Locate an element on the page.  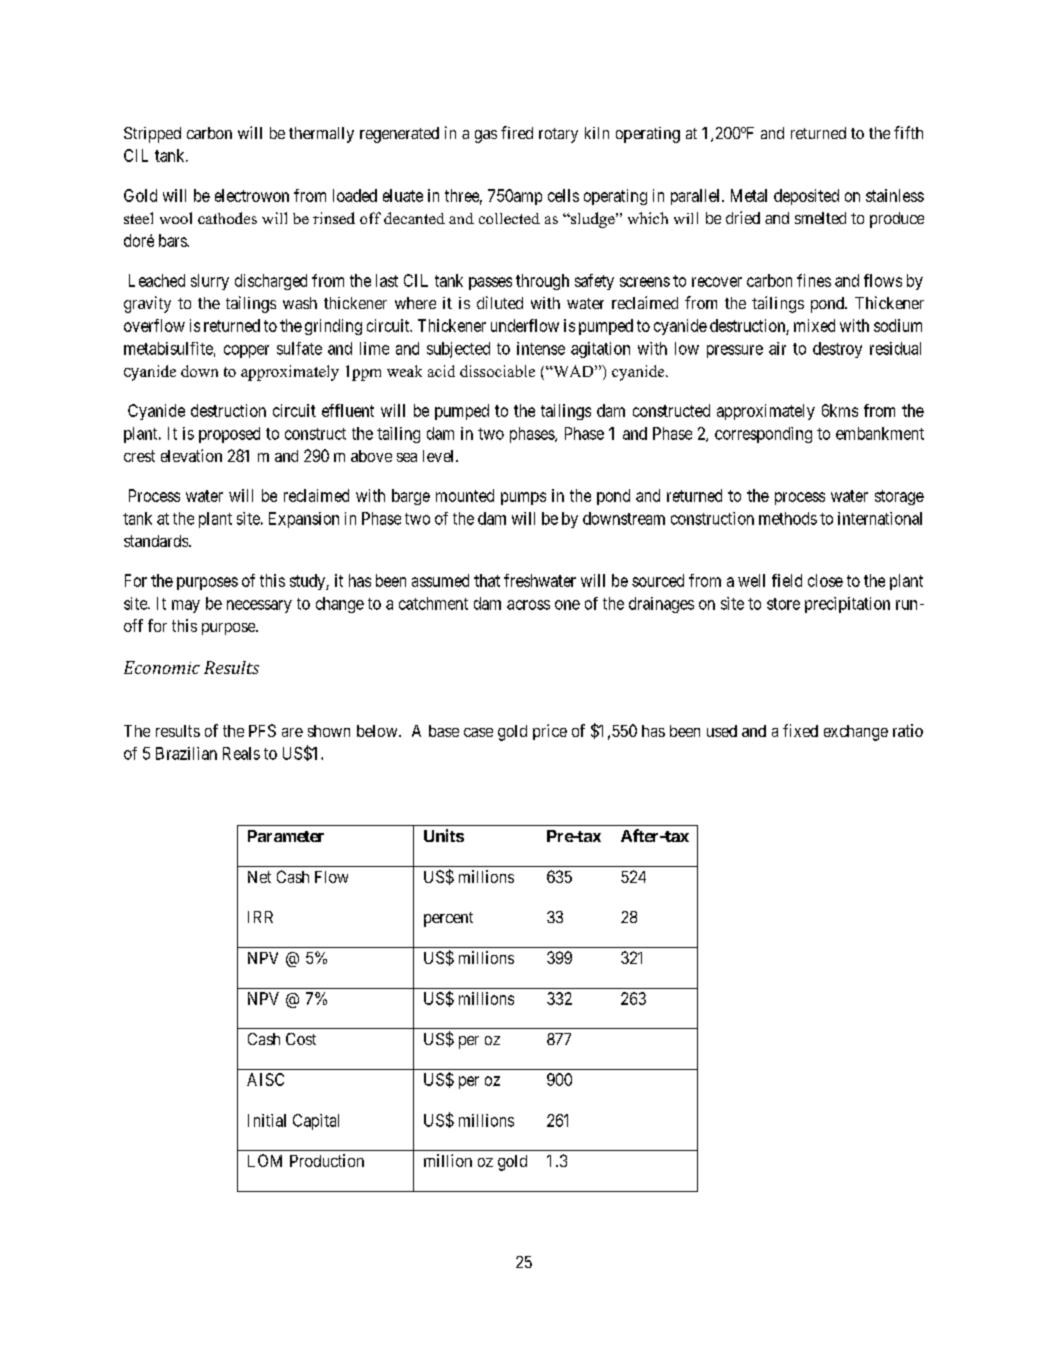
fired is located at coordinates (517, 132).
